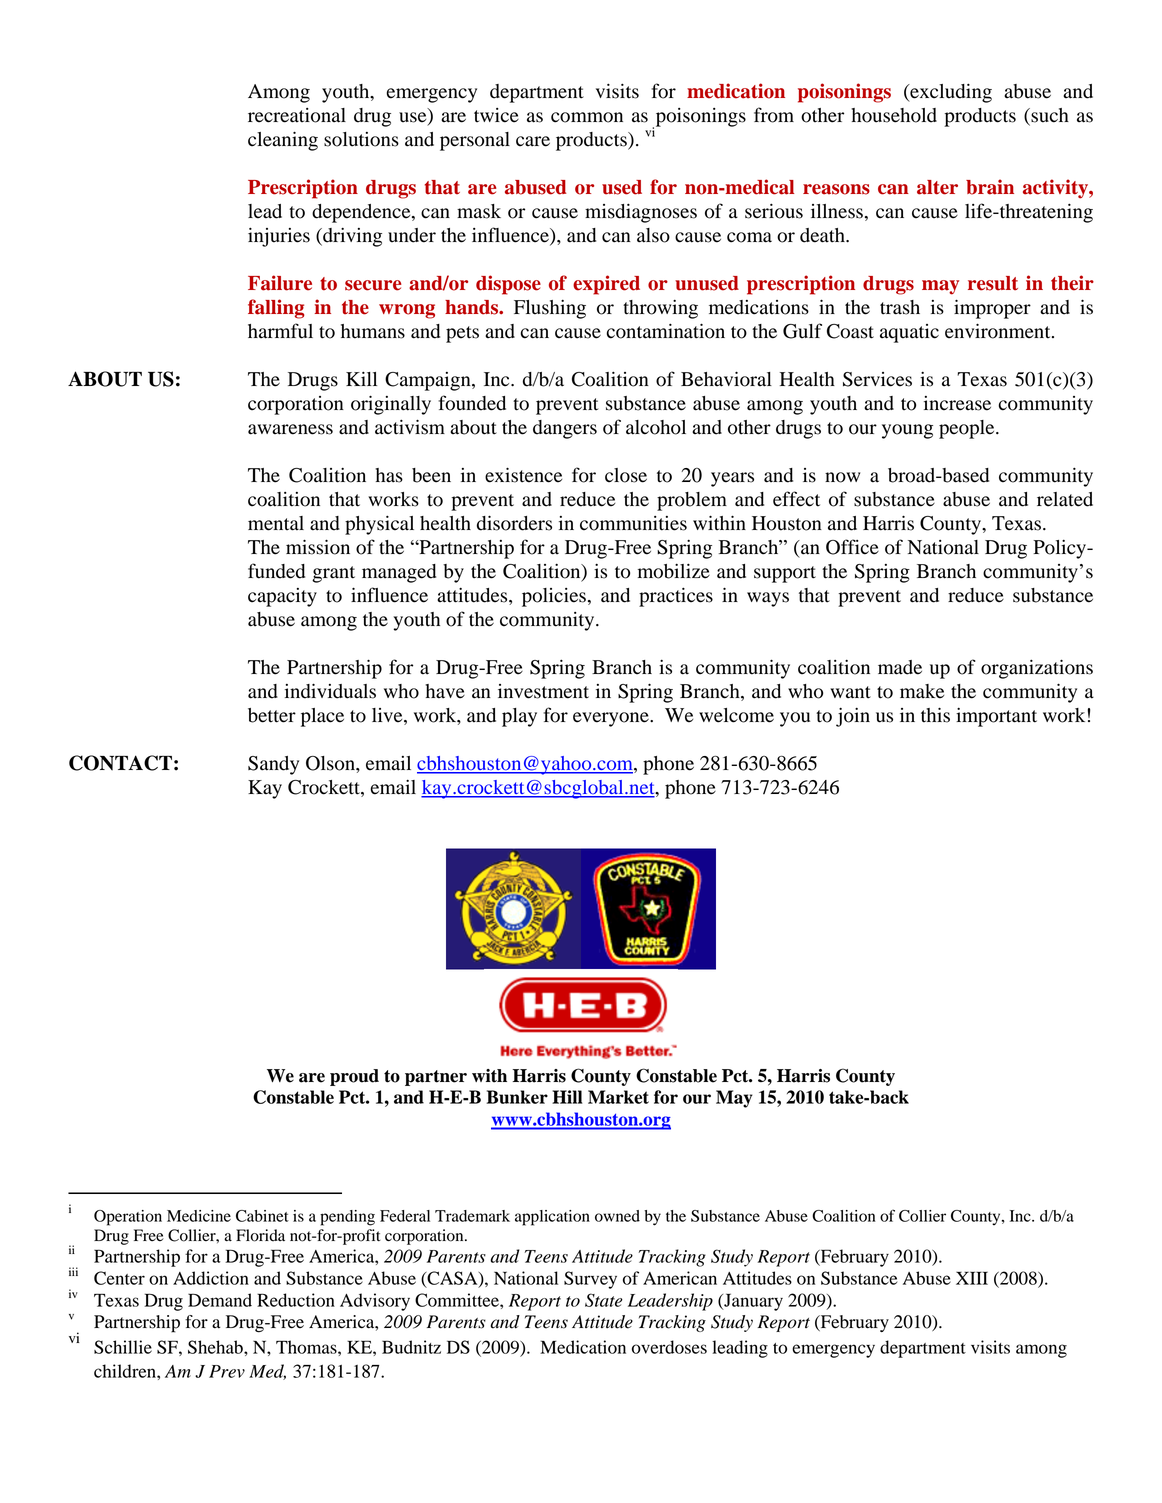  Describe the element at coordinates (565, 429) in the screenshot. I see `dangers` at that location.
